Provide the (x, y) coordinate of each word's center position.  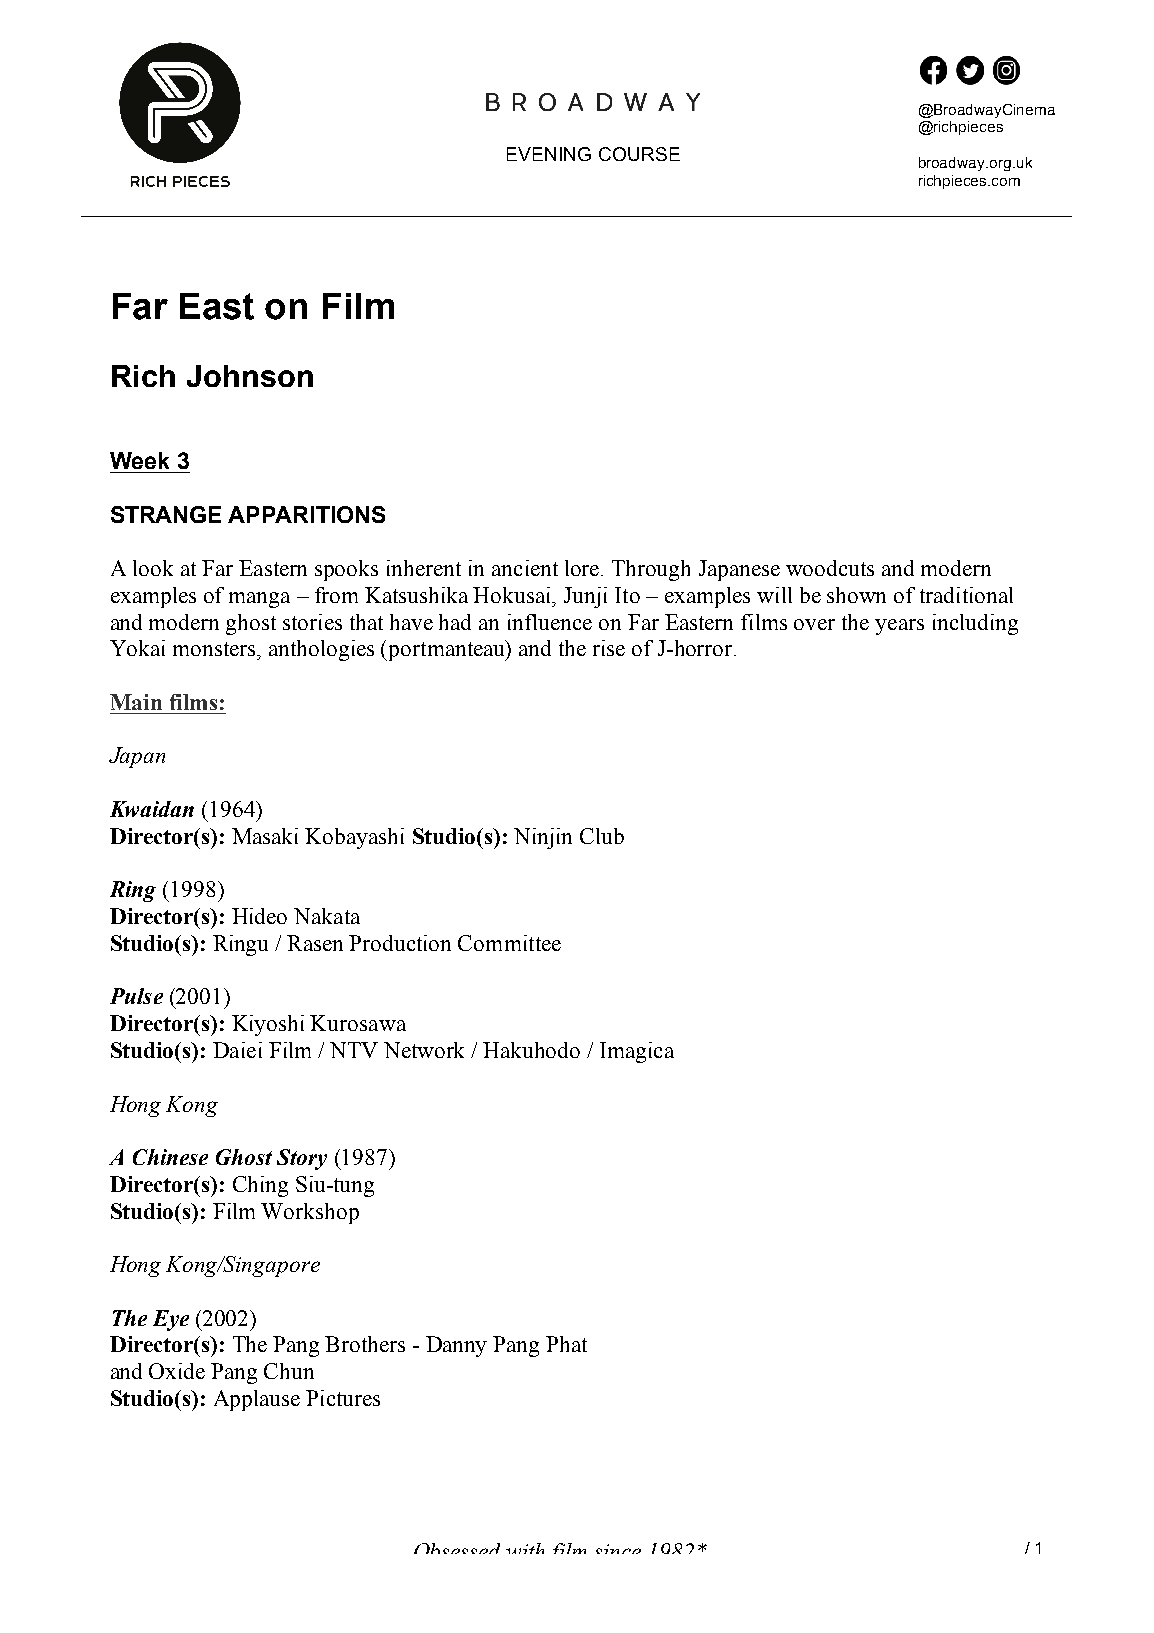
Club (602, 836)
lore (583, 568)
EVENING (549, 154)
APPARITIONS (306, 514)
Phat (566, 1344)
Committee (509, 943)
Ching (260, 1186)
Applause (257, 1400)
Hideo (259, 916)
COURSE (639, 154)
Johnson (250, 376)
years (899, 627)
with (525, 1548)
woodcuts (830, 568)
